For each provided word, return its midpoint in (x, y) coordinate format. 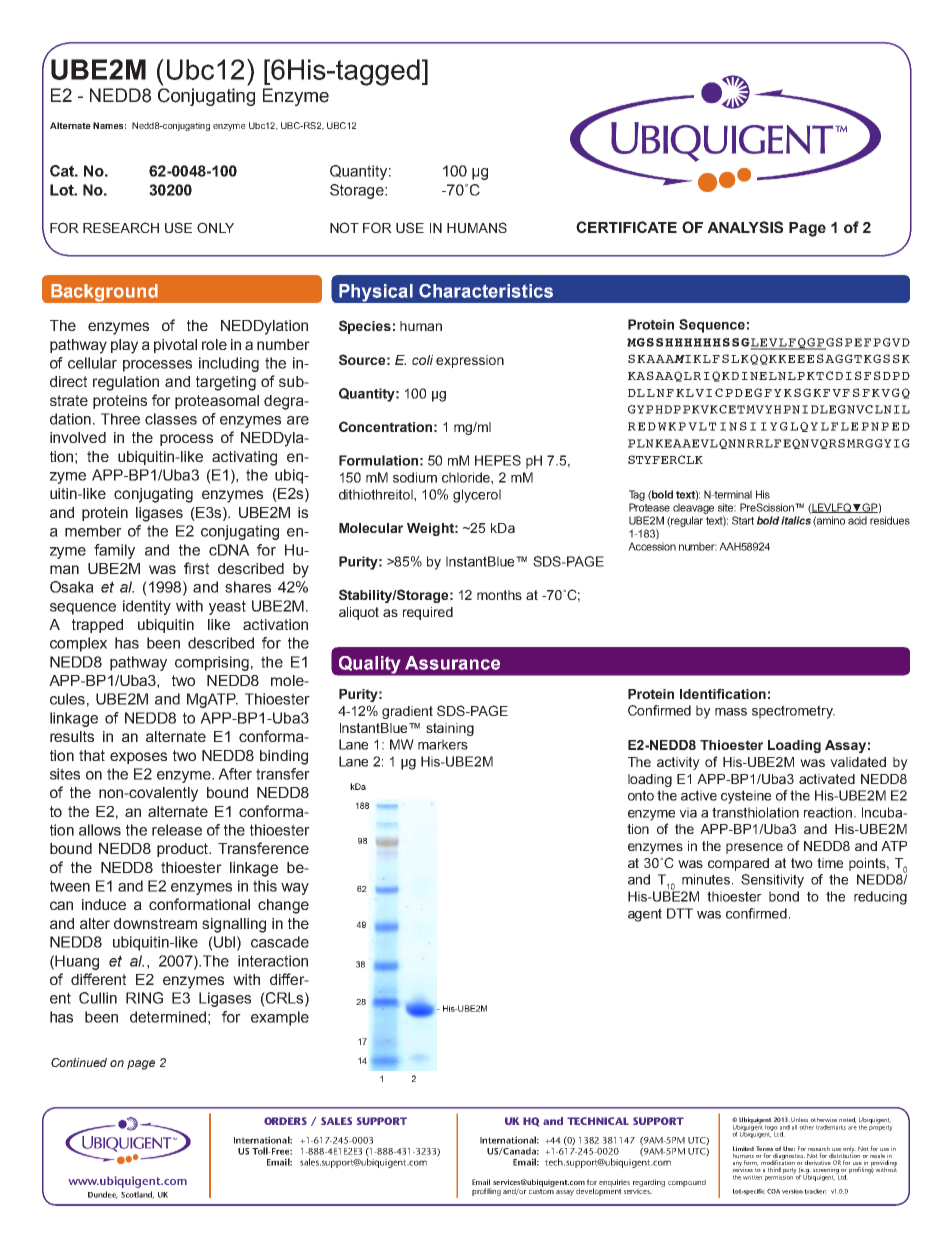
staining (450, 729)
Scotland (137, 1195)
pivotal (175, 346)
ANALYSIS (745, 227)
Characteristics (486, 291)
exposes (138, 758)
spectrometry (793, 712)
